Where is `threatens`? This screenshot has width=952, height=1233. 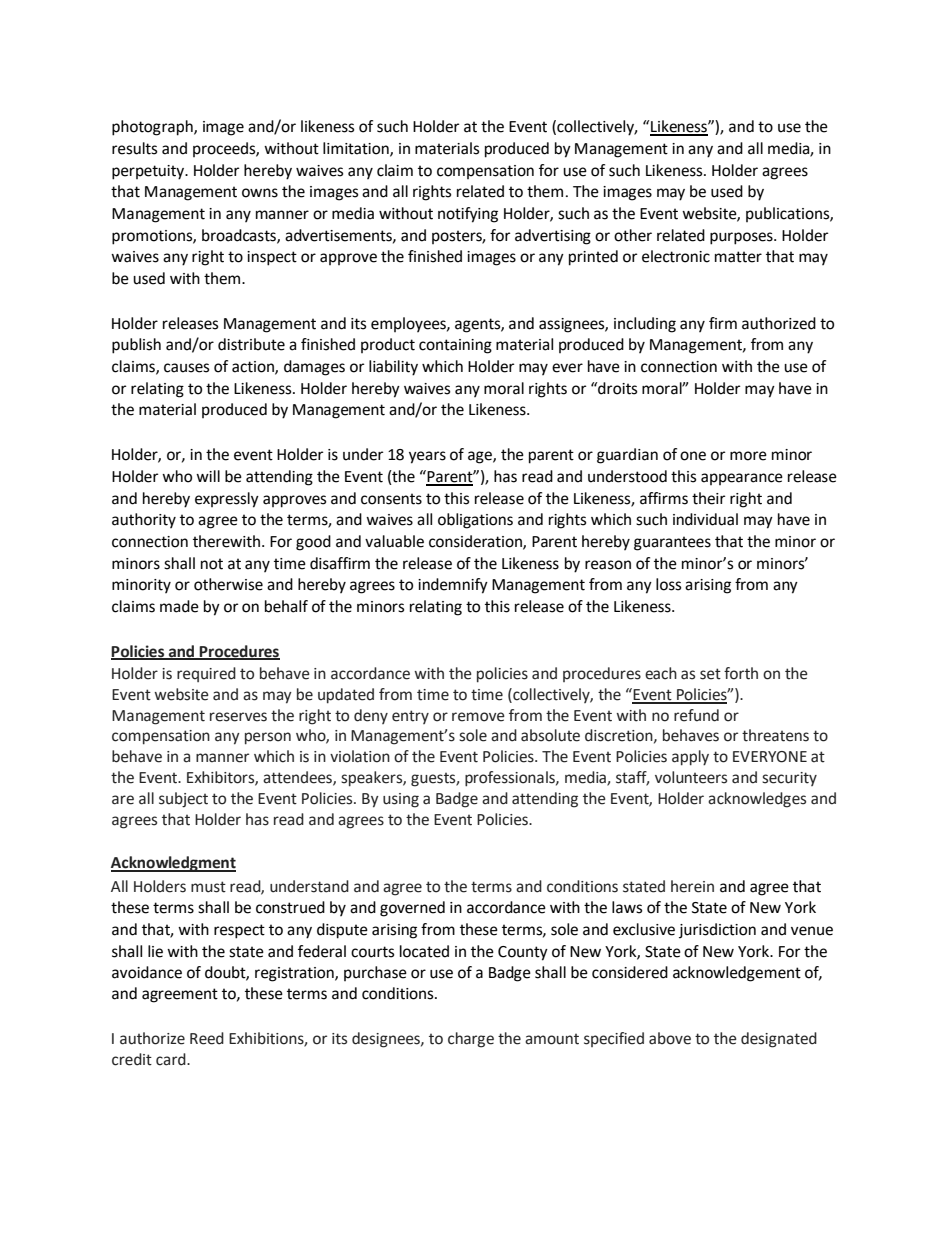
threatens is located at coordinates (775, 735).
